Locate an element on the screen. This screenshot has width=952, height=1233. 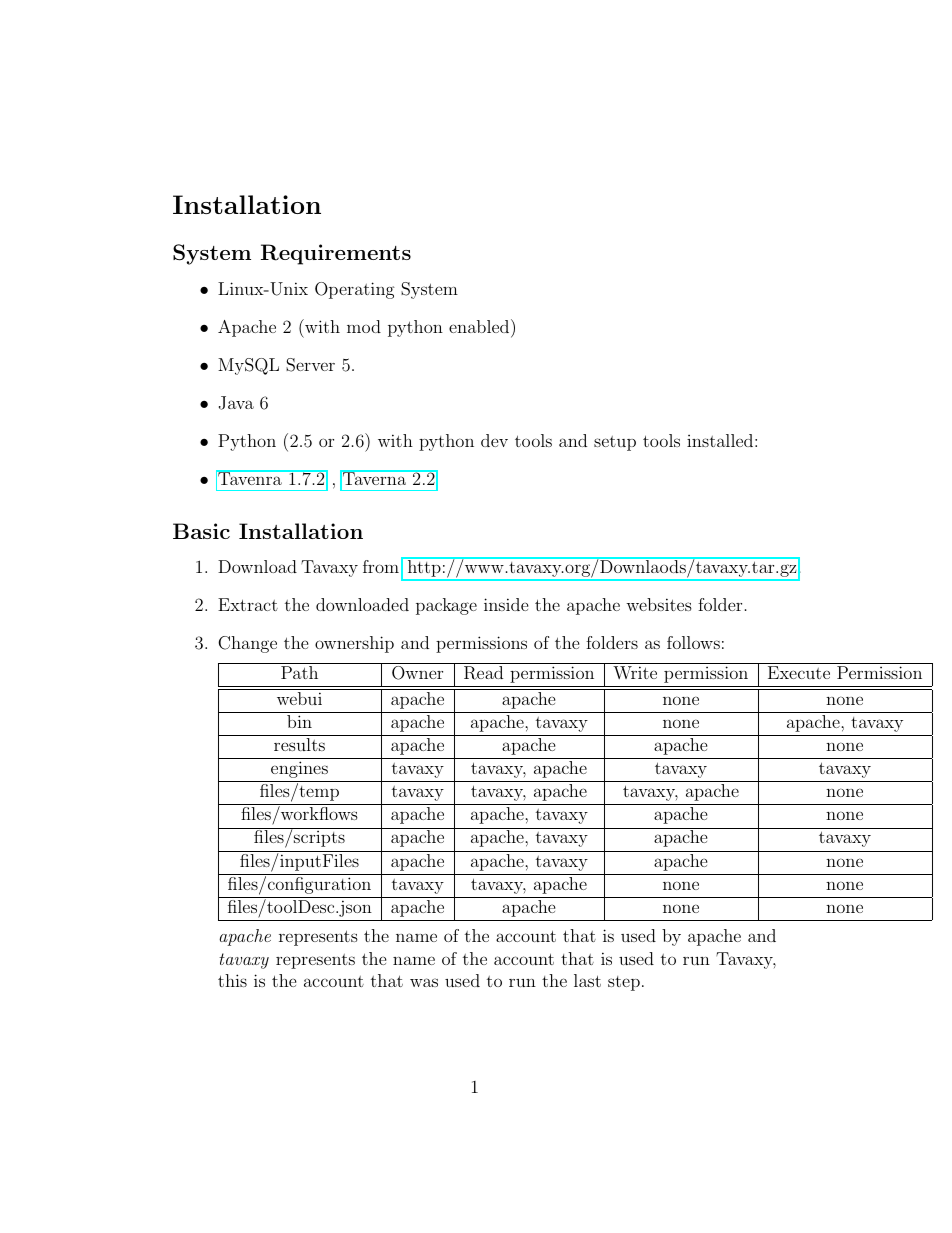
results is located at coordinates (299, 744).
